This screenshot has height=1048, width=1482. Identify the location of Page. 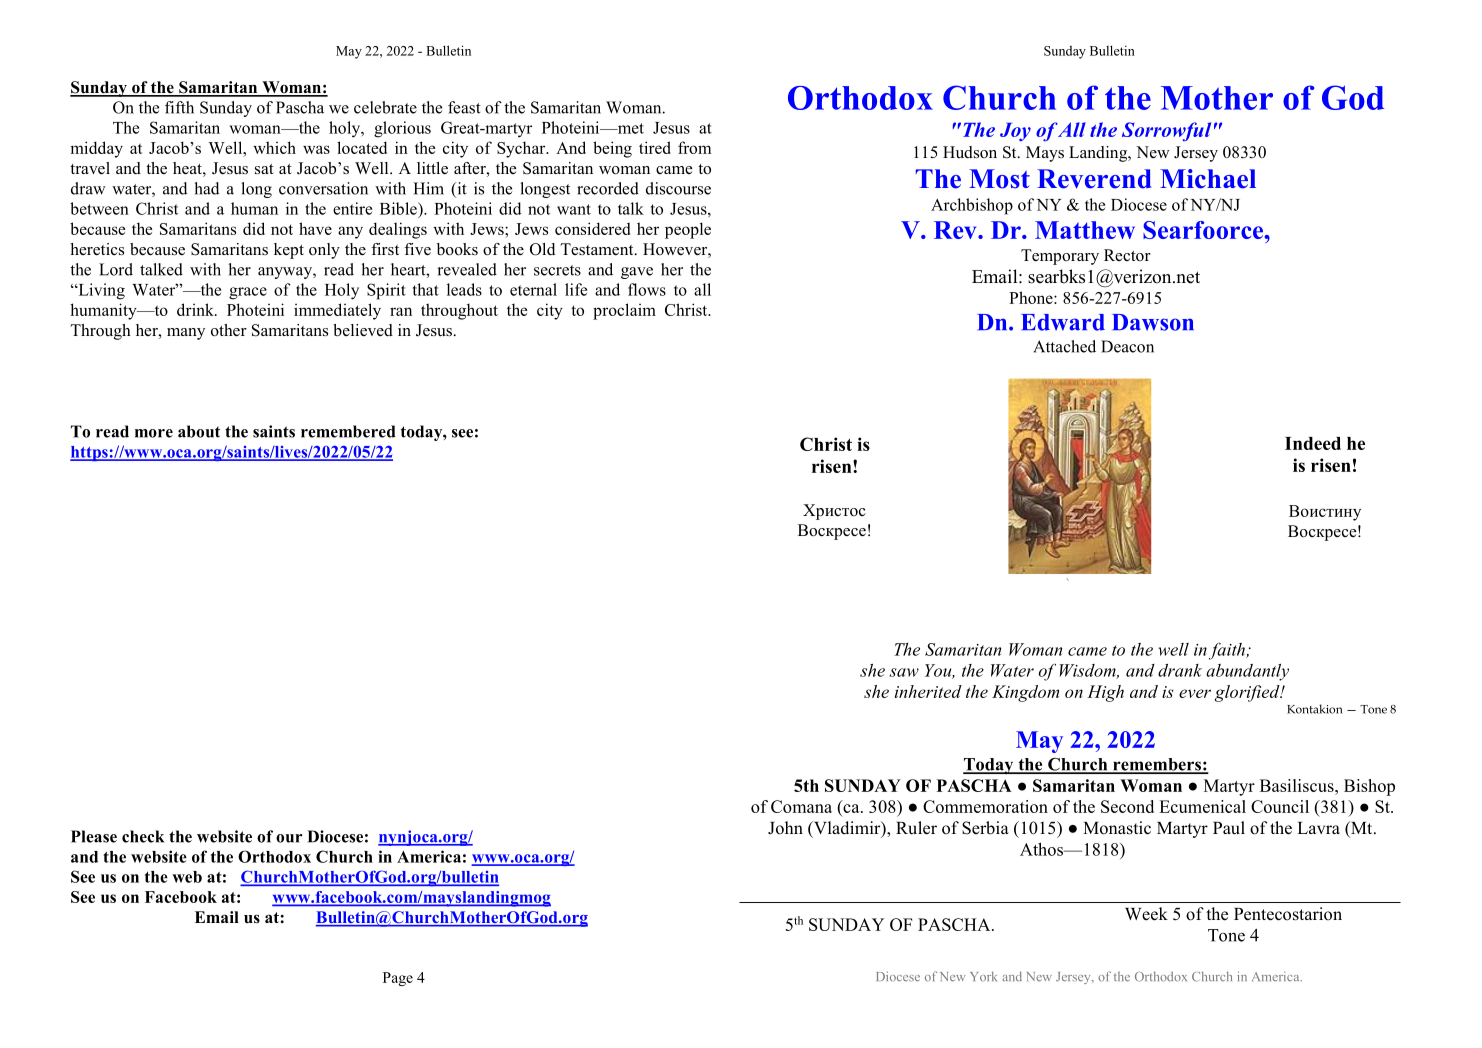
(398, 979).
